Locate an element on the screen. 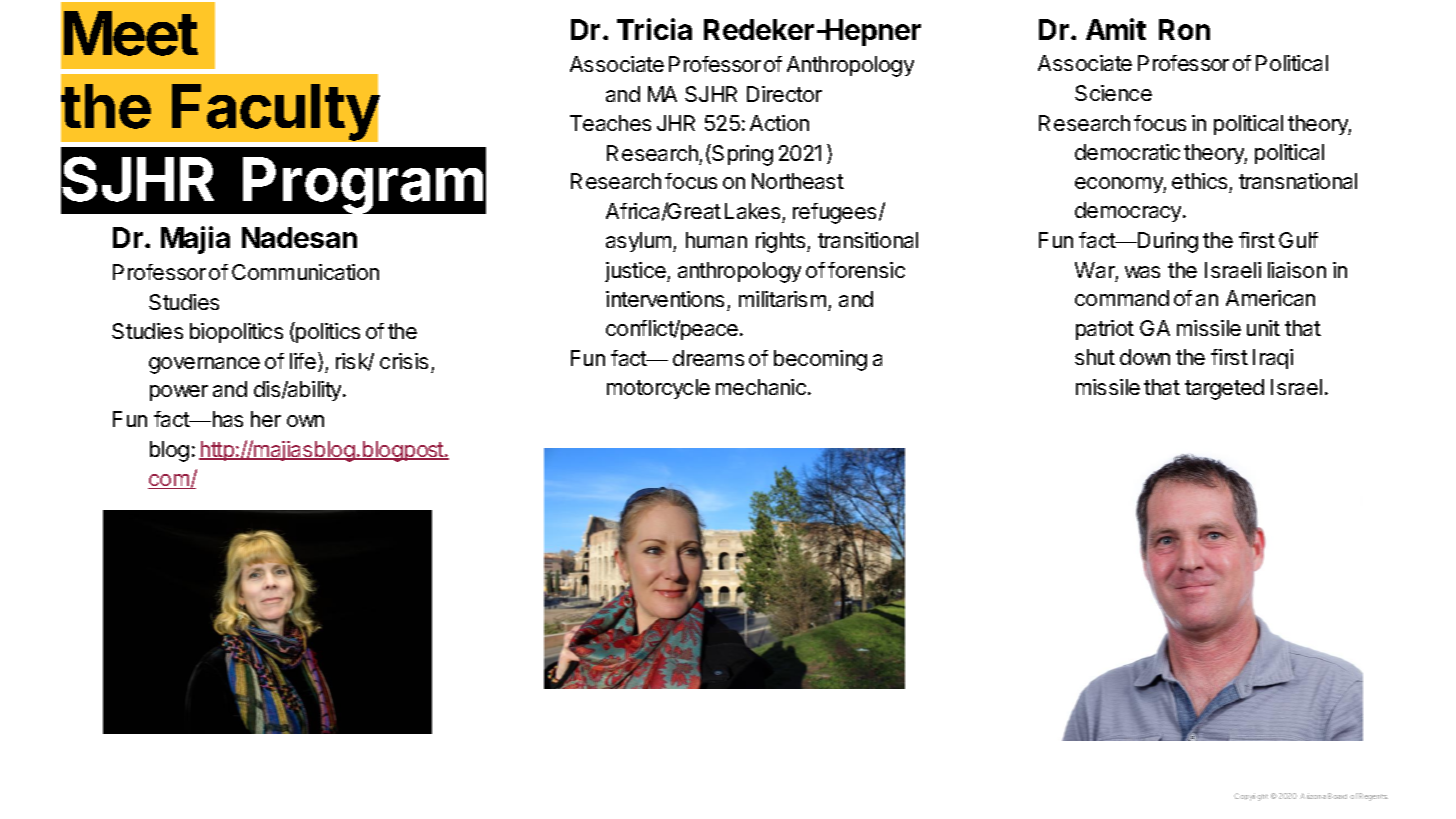 The image size is (1456, 819). mechanic is located at coordinates (761, 387).
